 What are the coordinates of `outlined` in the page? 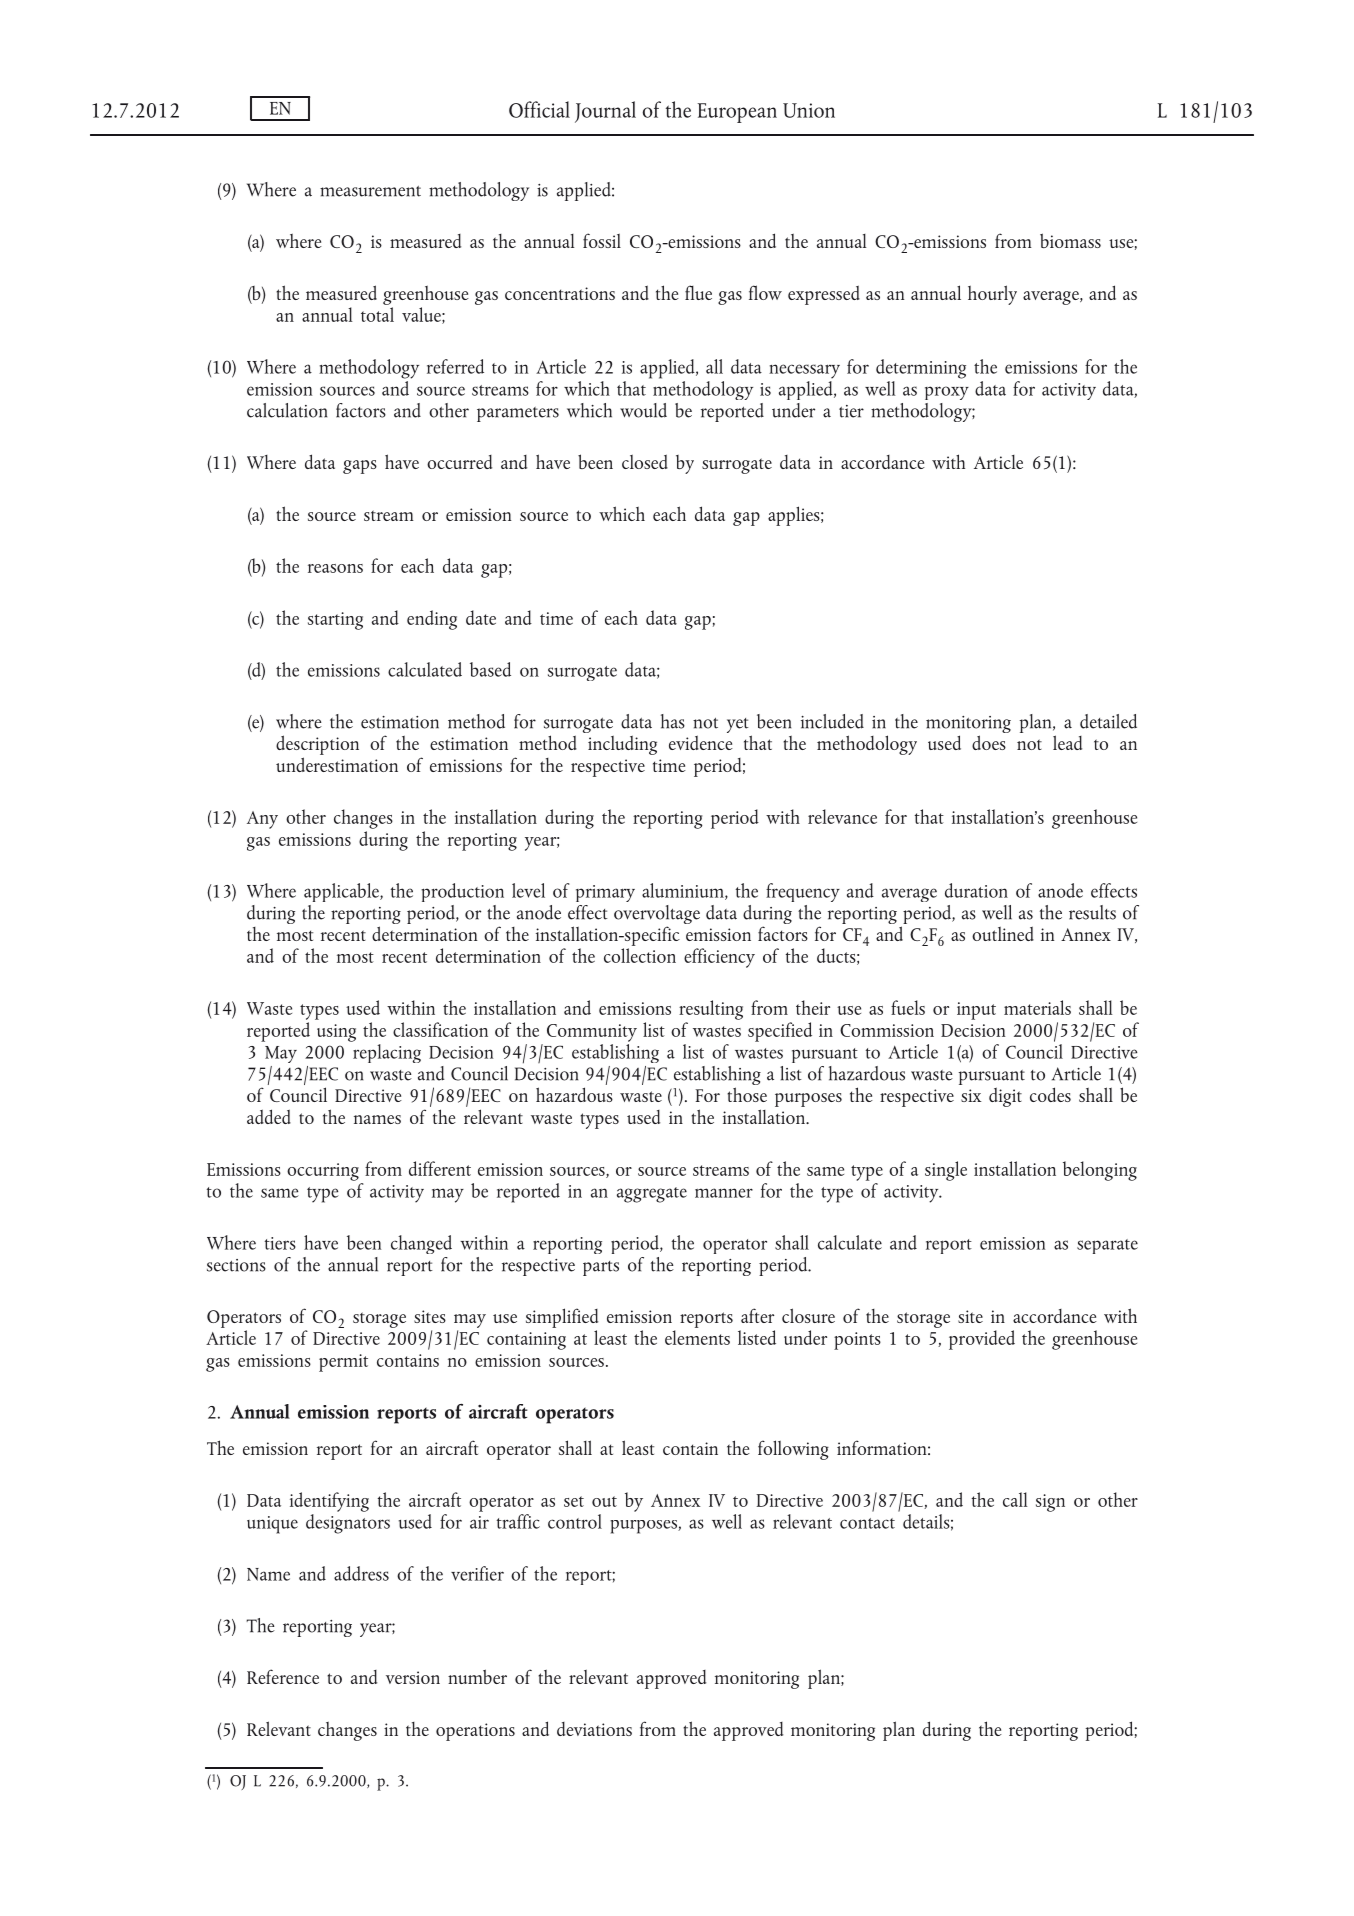 It's located at (1003, 933).
